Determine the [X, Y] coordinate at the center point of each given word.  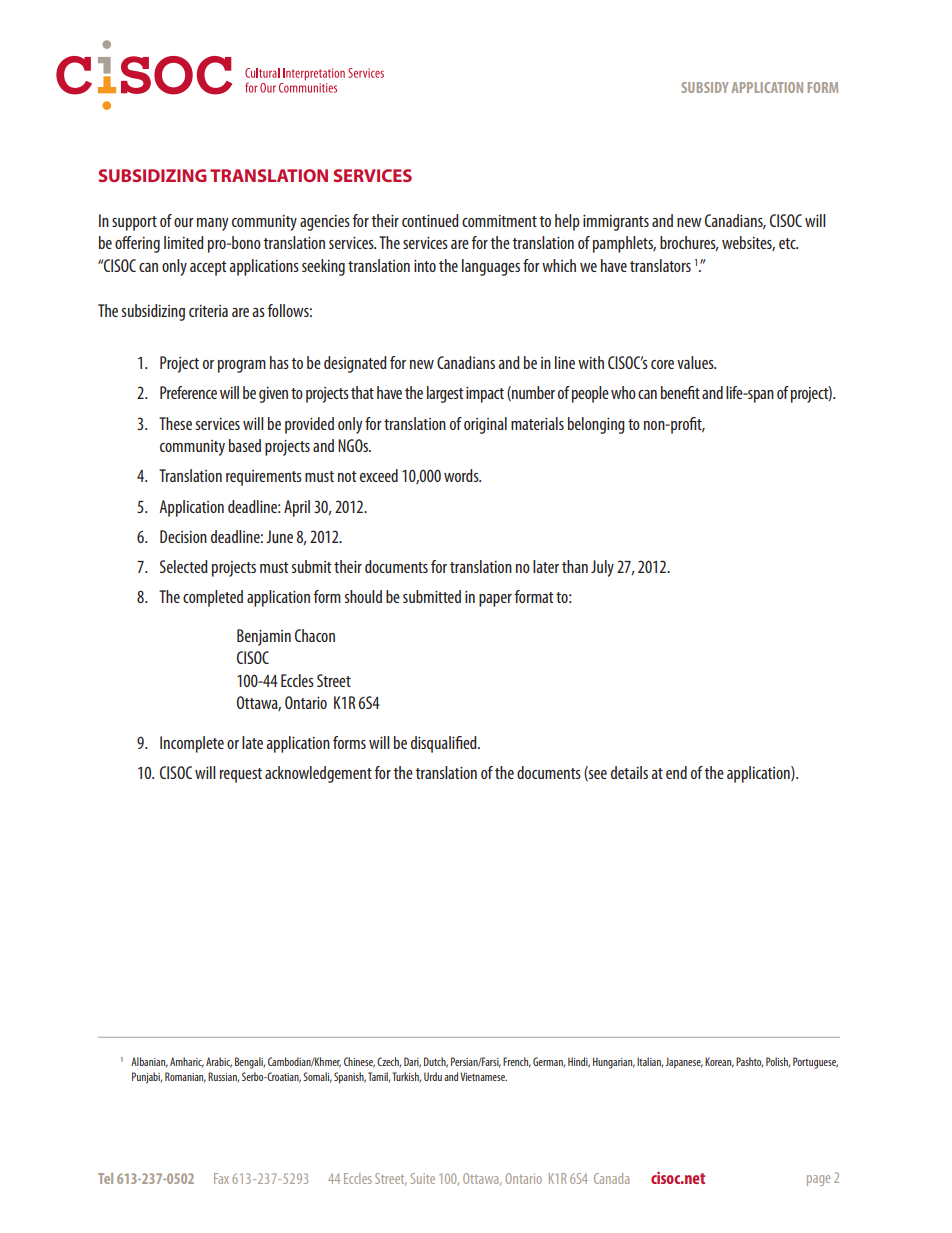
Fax [221, 1178]
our [184, 222]
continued [430, 220]
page [818, 1180]
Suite [423, 1178]
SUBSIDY [705, 87]
